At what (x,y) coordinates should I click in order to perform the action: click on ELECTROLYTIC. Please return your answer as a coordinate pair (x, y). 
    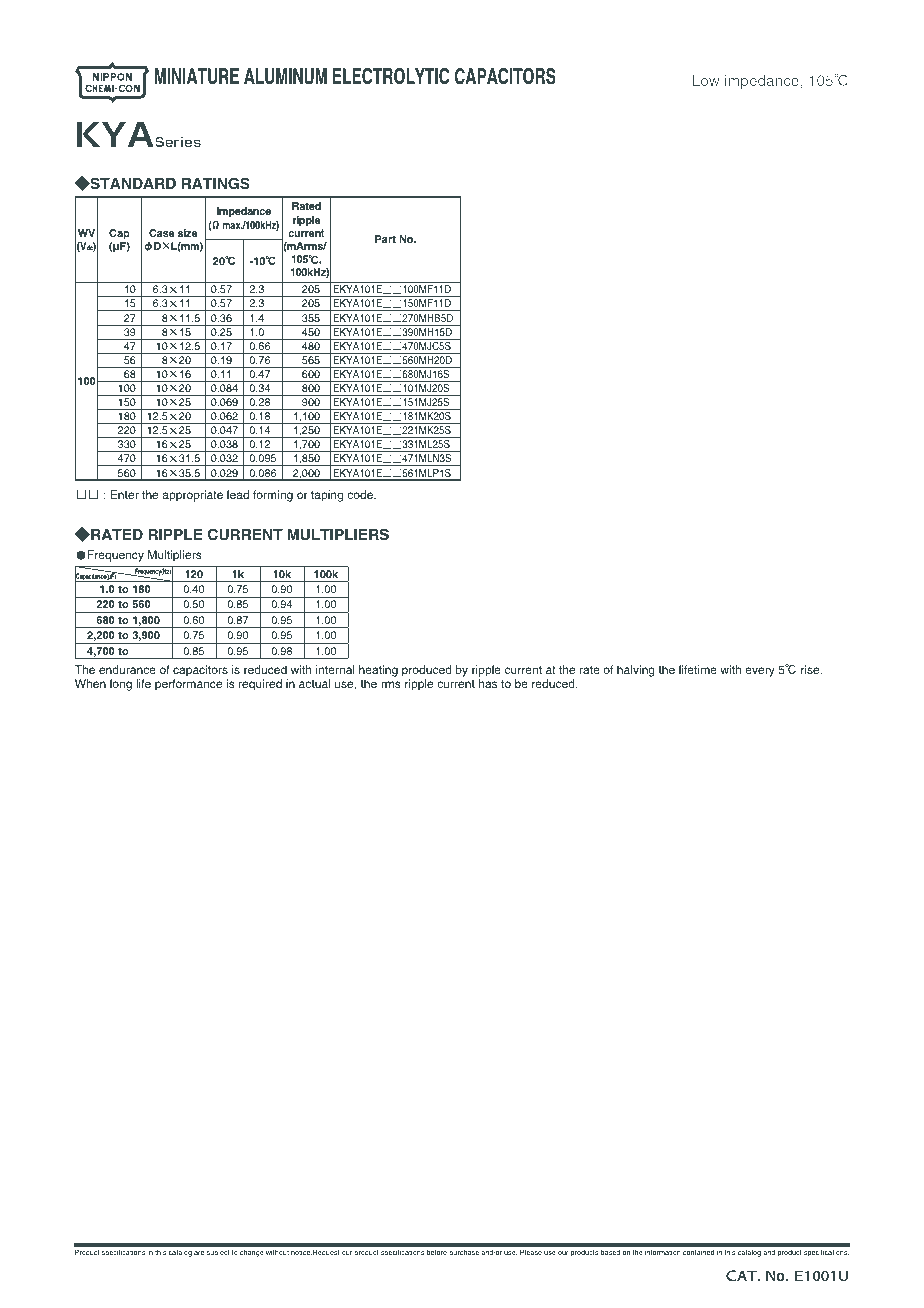
    Looking at the image, I should click on (391, 76).
